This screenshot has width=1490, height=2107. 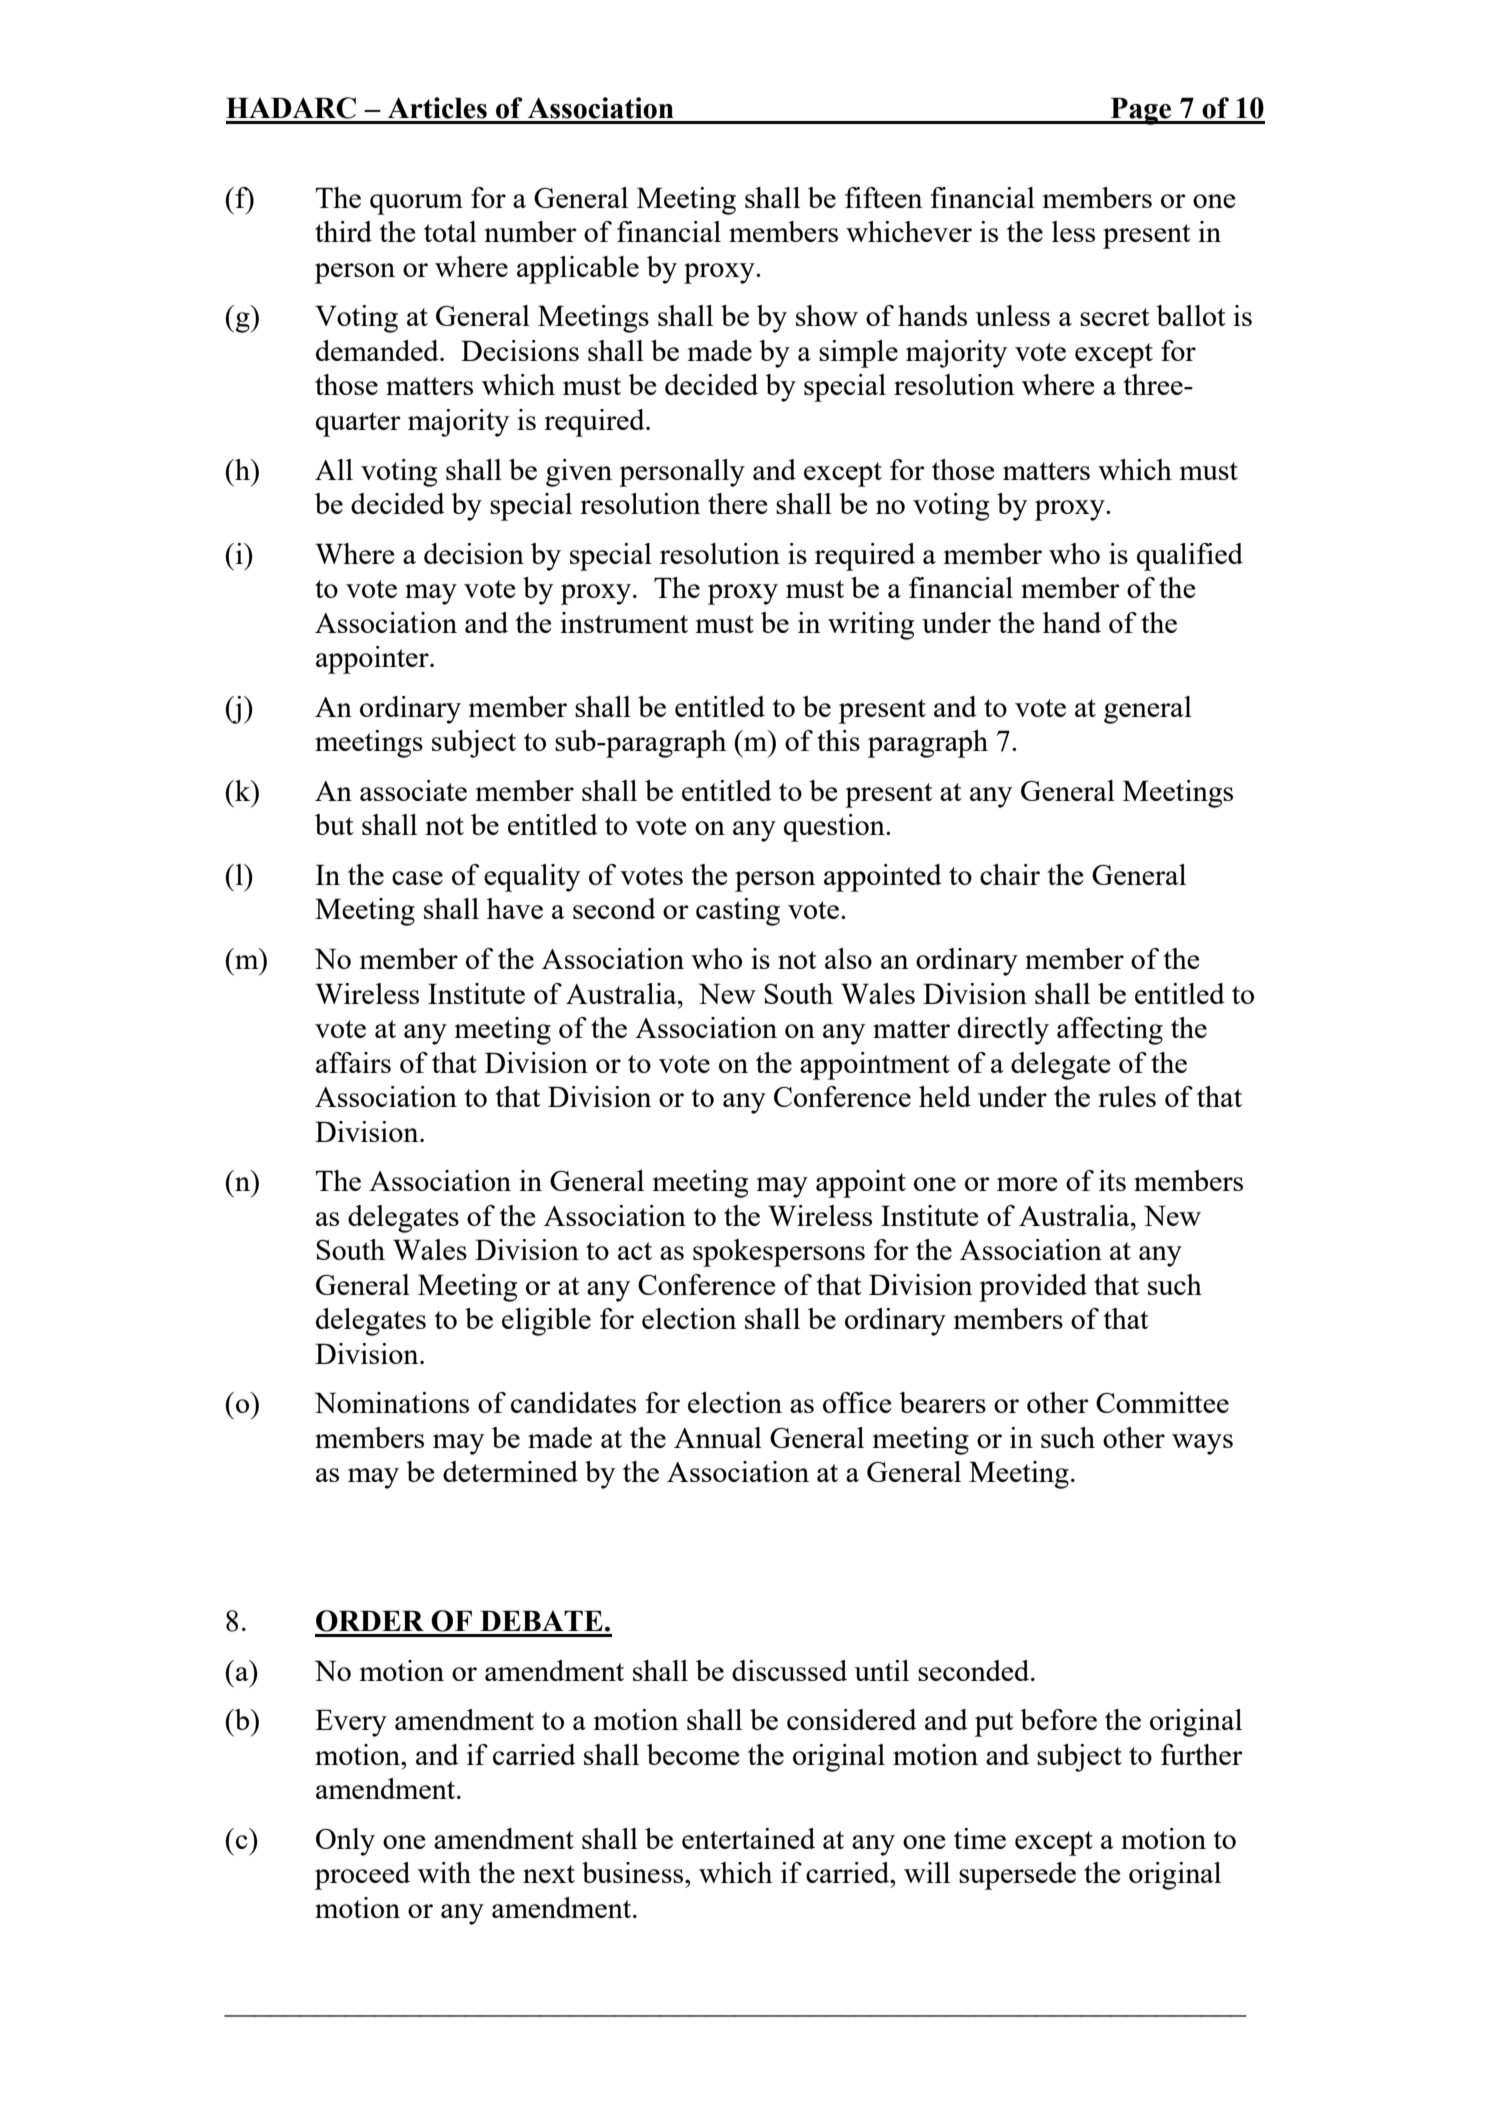 What do you see at coordinates (413, 790) in the screenshot?
I see `associate` at bounding box center [413, 790].
